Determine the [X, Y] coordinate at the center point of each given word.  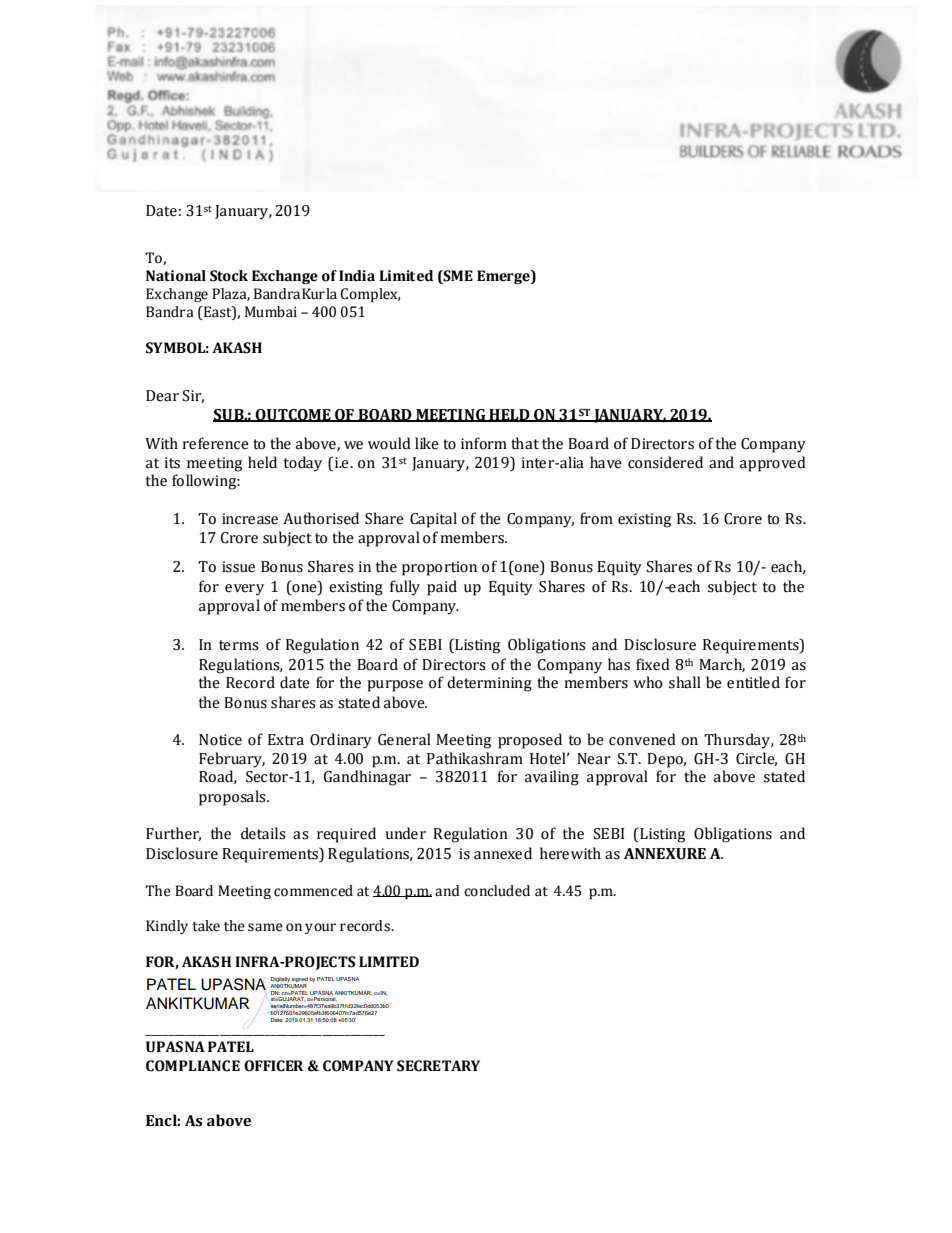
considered [665, 462]
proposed [530, 741]
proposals [233, 798]
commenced [313, 891]
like [427, 443]
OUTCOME [293, 415]
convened [642, 739]
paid [442, 588]
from [596, 518]
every [244, 590]
